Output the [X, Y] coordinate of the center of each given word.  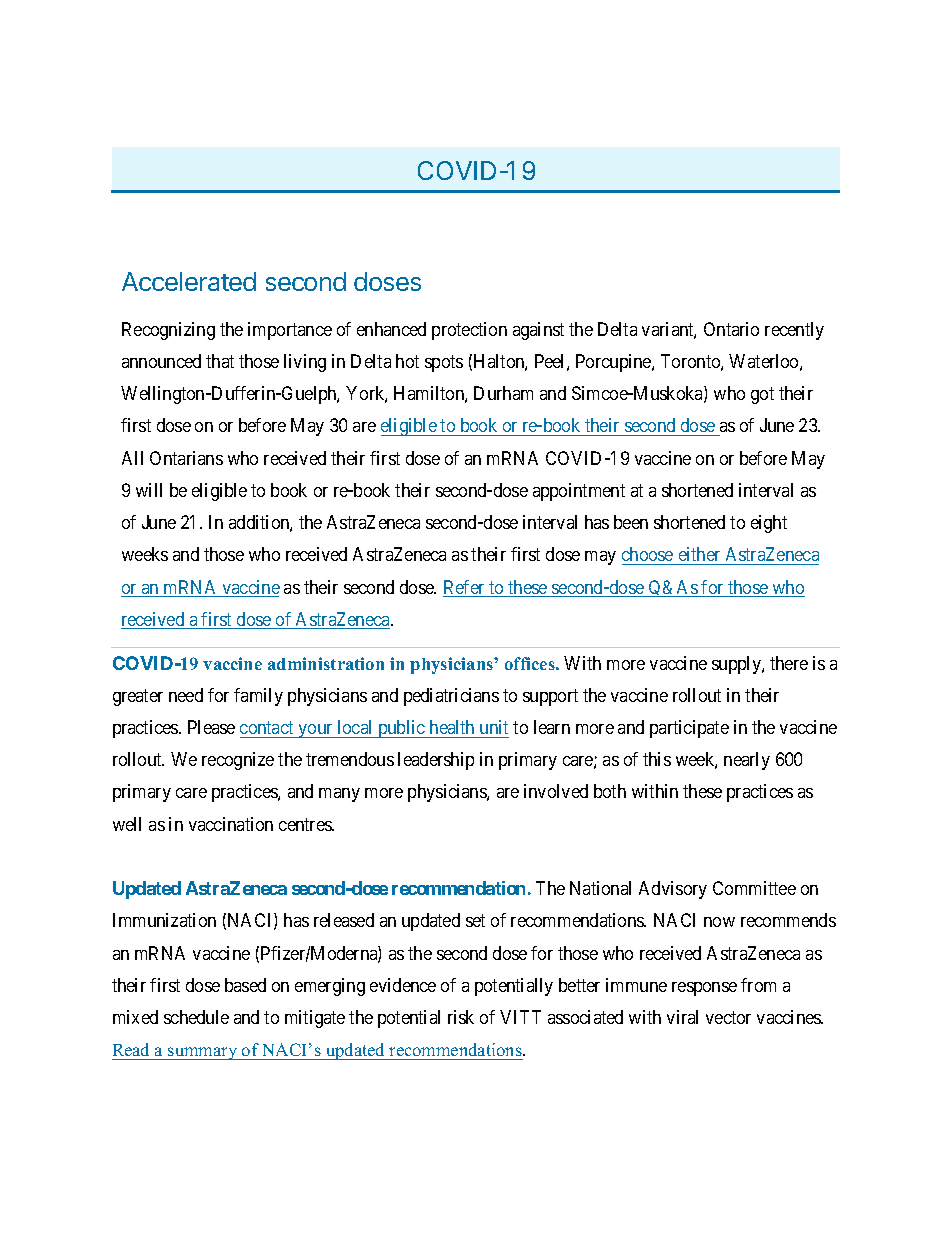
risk [461, 1017]
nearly [747, 761]
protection [469, 331]
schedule [196, 1017]
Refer [465, 588]
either [699, 554]
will [149, 490]
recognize [238, 761]
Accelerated [189, 281]
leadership [436, 761]
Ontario [731, 329]
